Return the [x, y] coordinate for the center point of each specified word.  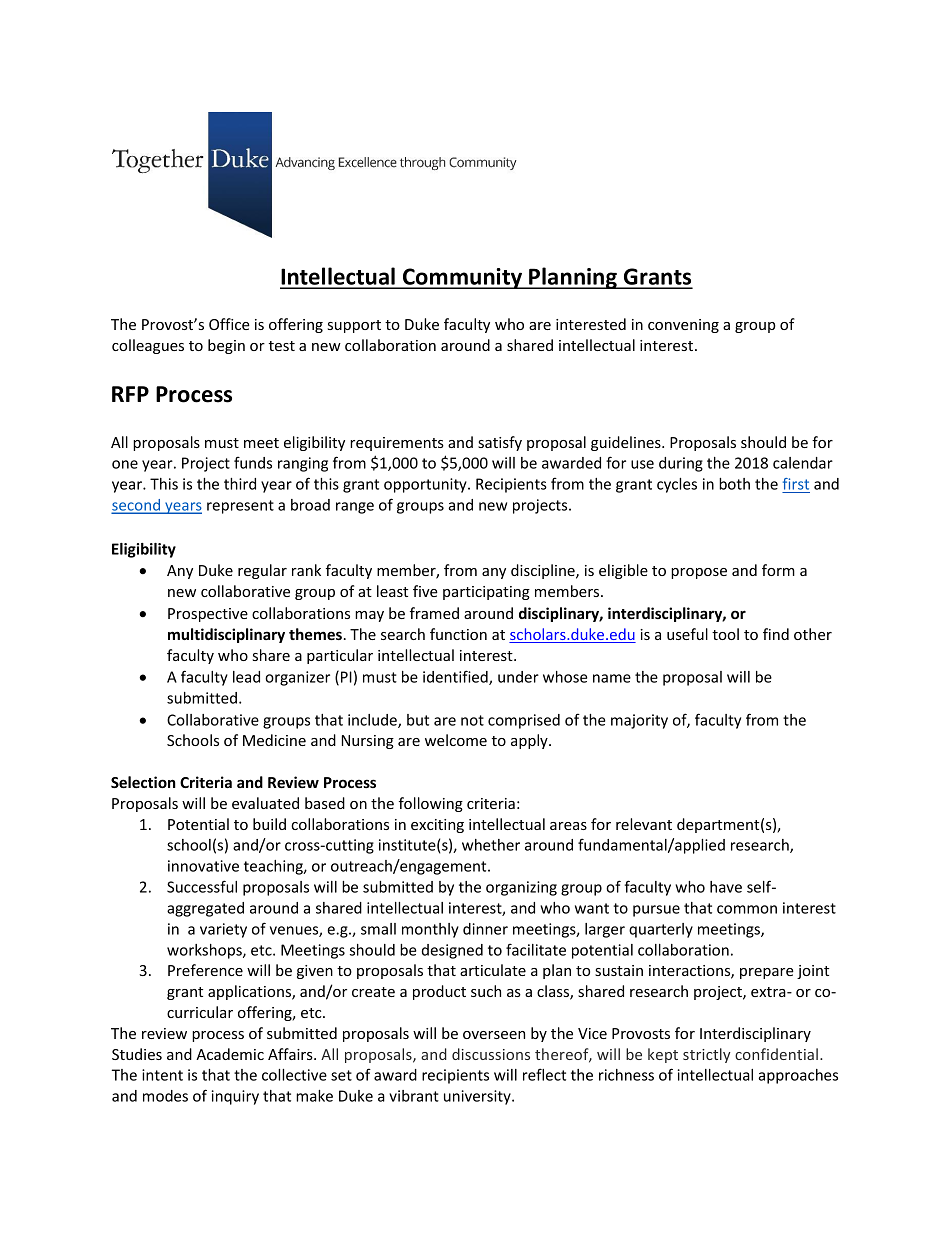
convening [683, 326]
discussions [491, 1054]
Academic [230, 1054]
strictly [707, 1055]
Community [463, 278]
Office [229, 324]
